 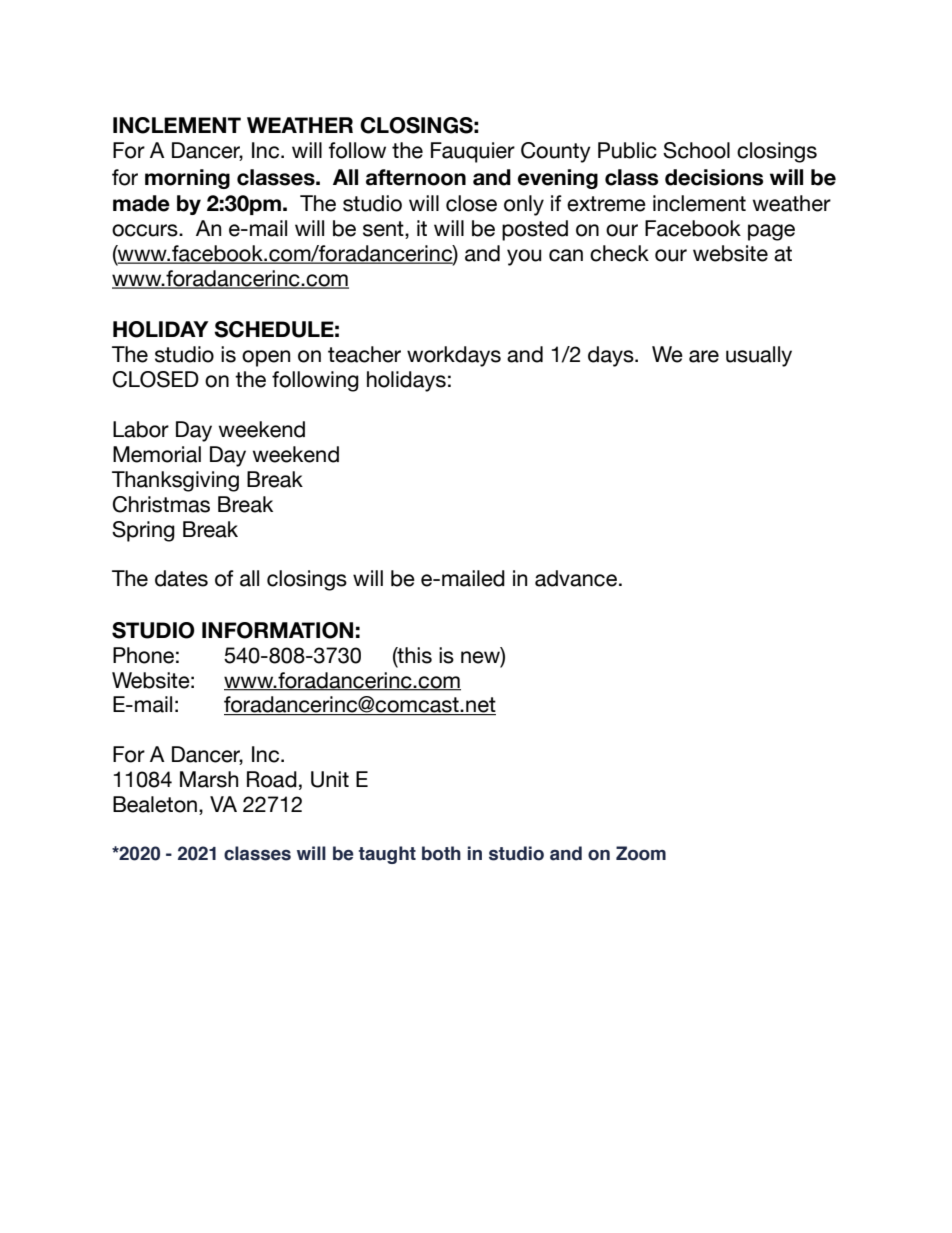 What do you see at coordinates (441, 853) in the document?
I see `both` at bounding box center [441, 853].
